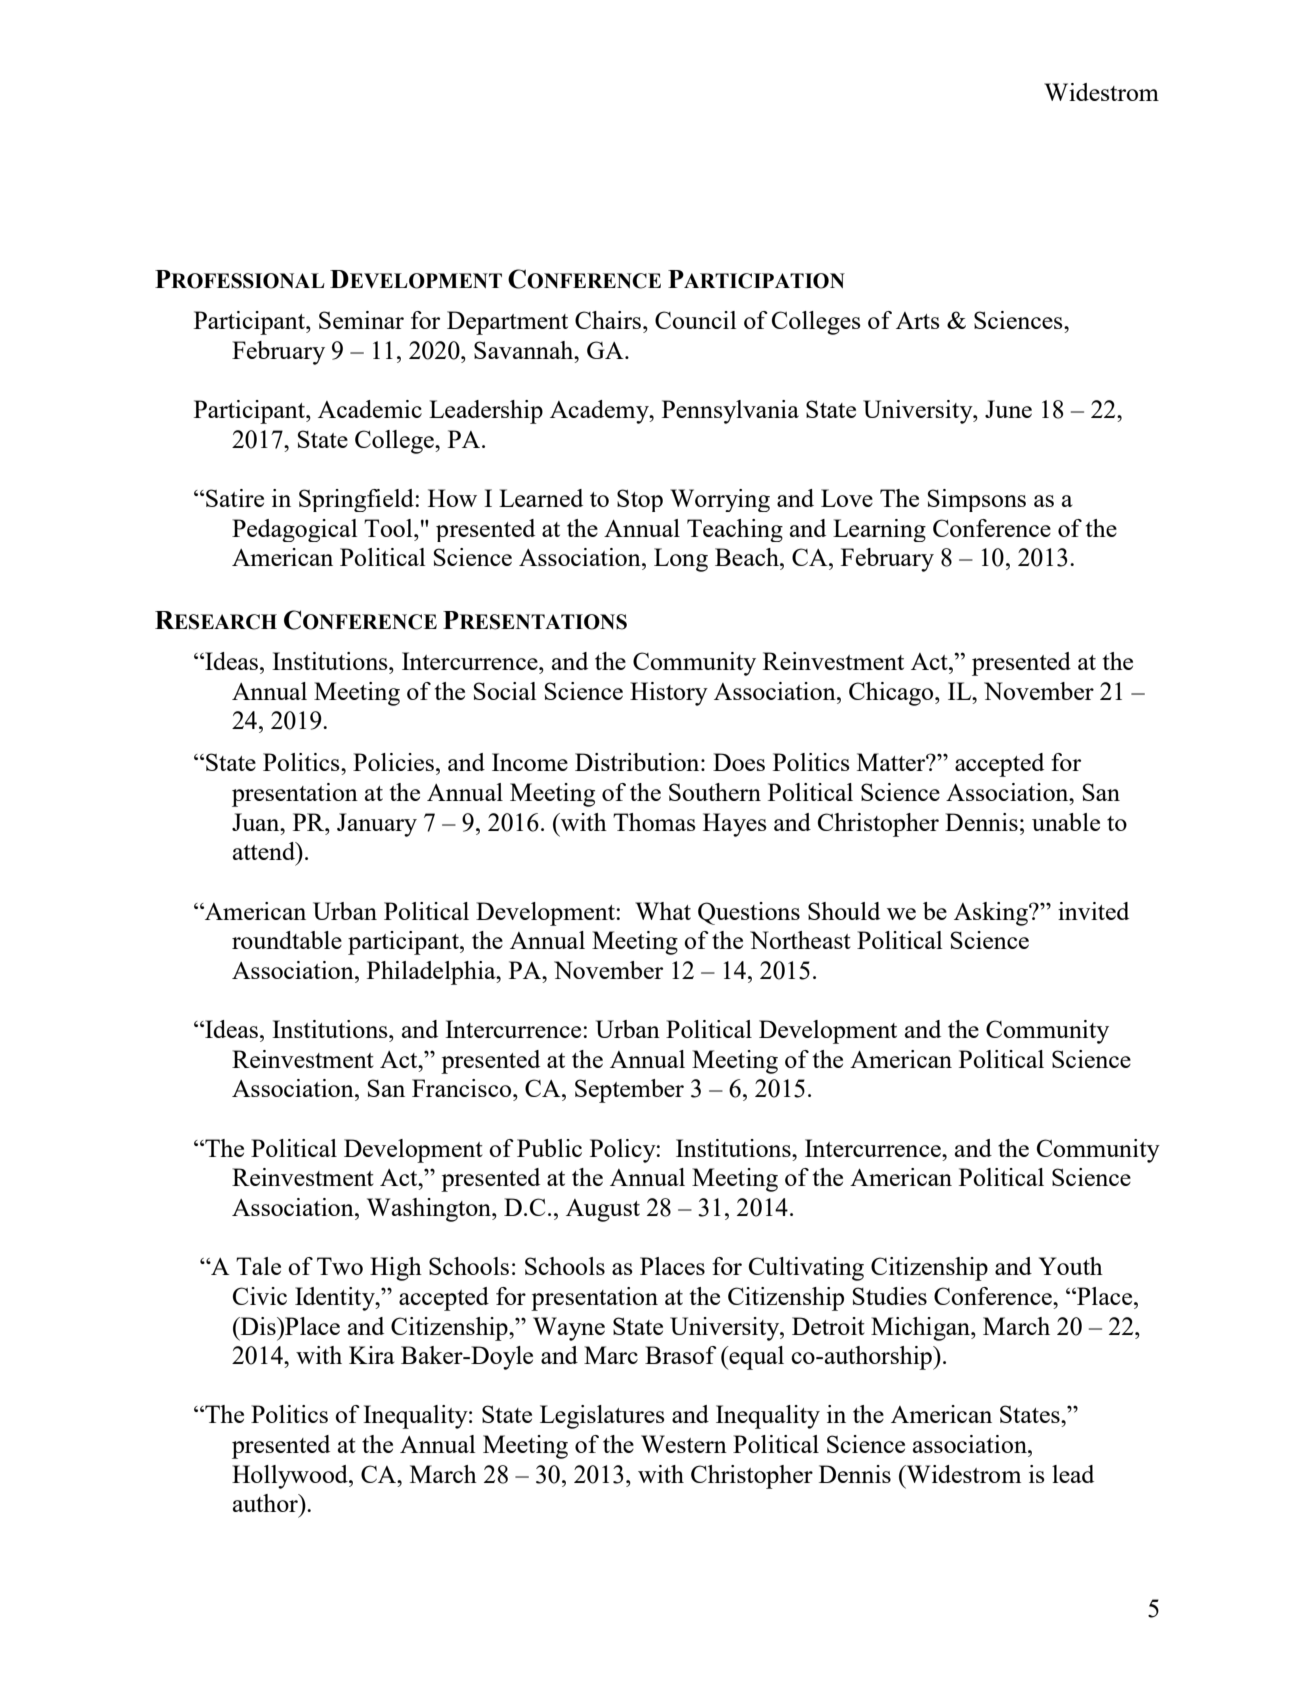 This image has width=1315, height=1701. What do you see at coordinates (287, 940) in the image?
I see `roundtable` at bounding box center [287, 940].
